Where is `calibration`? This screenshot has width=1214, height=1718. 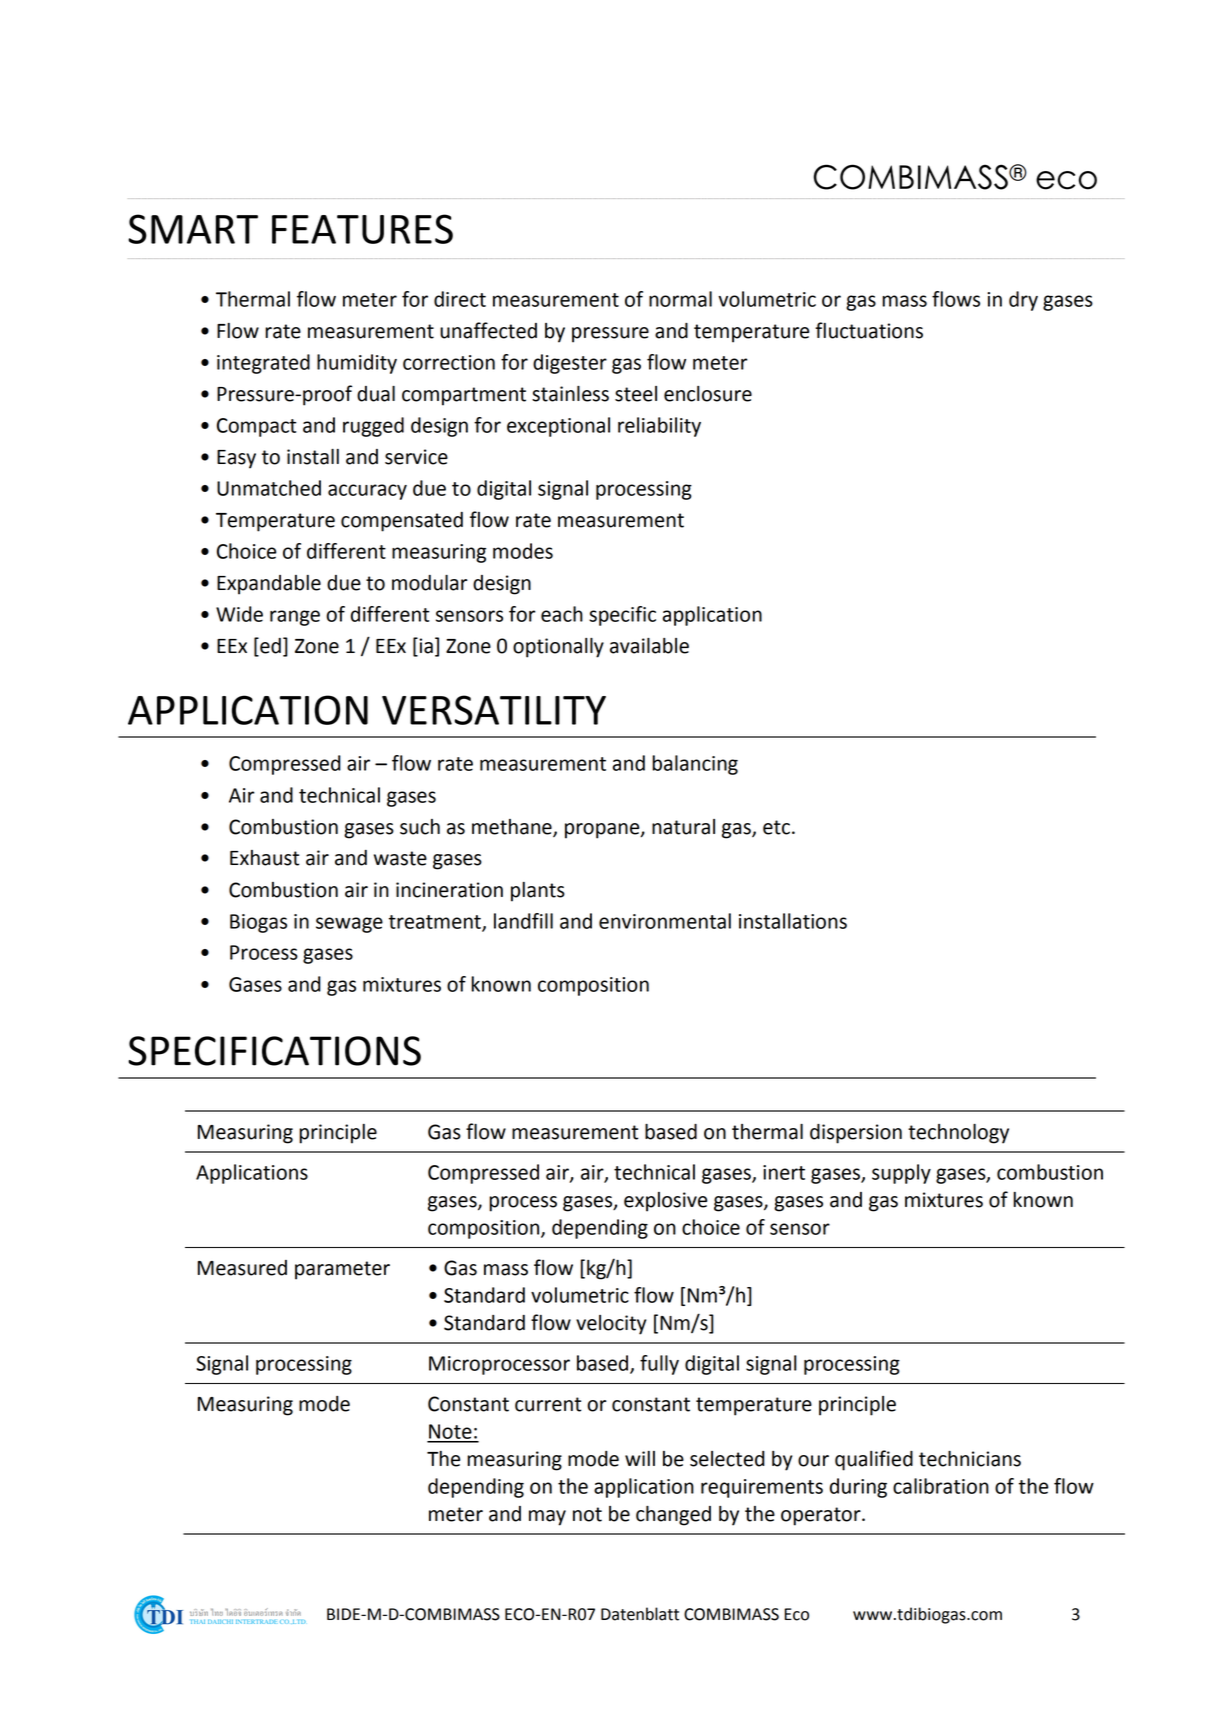 calibration is located at coordinates (941, 1486).
